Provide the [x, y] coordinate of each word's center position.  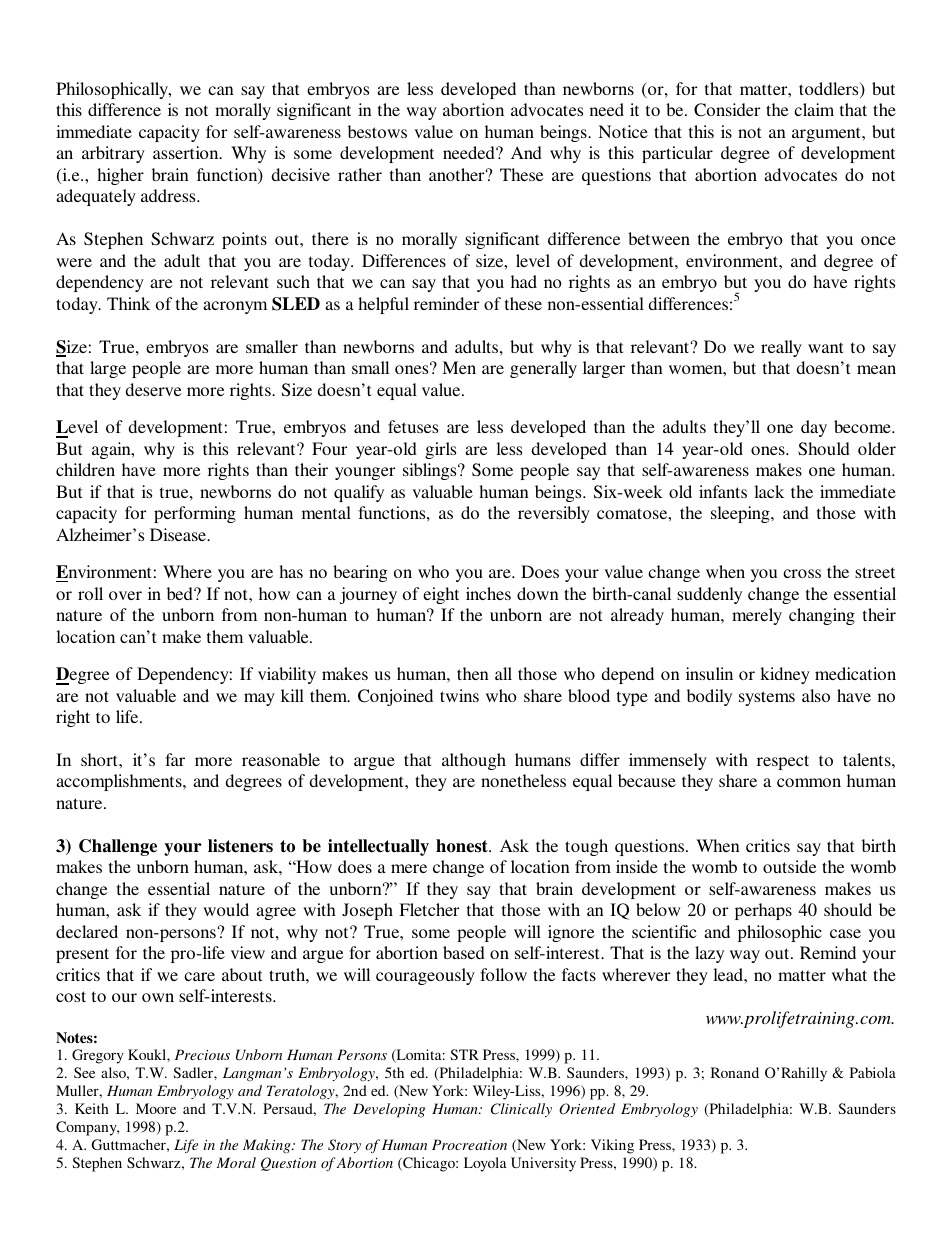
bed [181, 593]
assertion [187, 152]
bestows [377, 131]
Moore [156, 1108]
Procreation [469, 1144]
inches [488, 593]
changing [822, 616]
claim [814, 109]
